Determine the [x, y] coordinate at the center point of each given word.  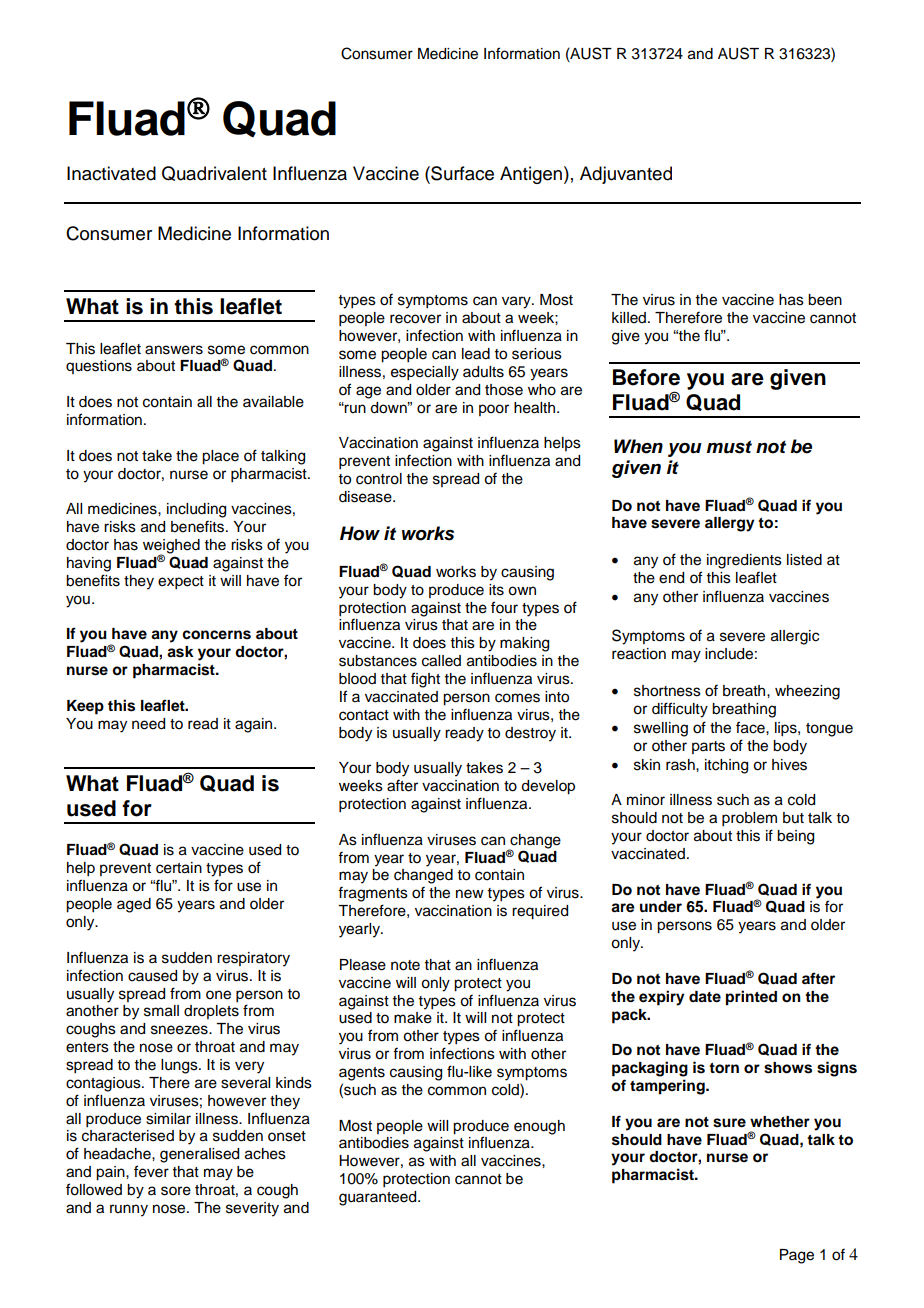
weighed [171, 547]
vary [517, 302]
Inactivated [111, 173]
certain [179, 868]
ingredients [744, 561]
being [795, 837]
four [504, 607]
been [825, 300]
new [470, 894]
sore [176, 1191]
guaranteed [379, 1198]
